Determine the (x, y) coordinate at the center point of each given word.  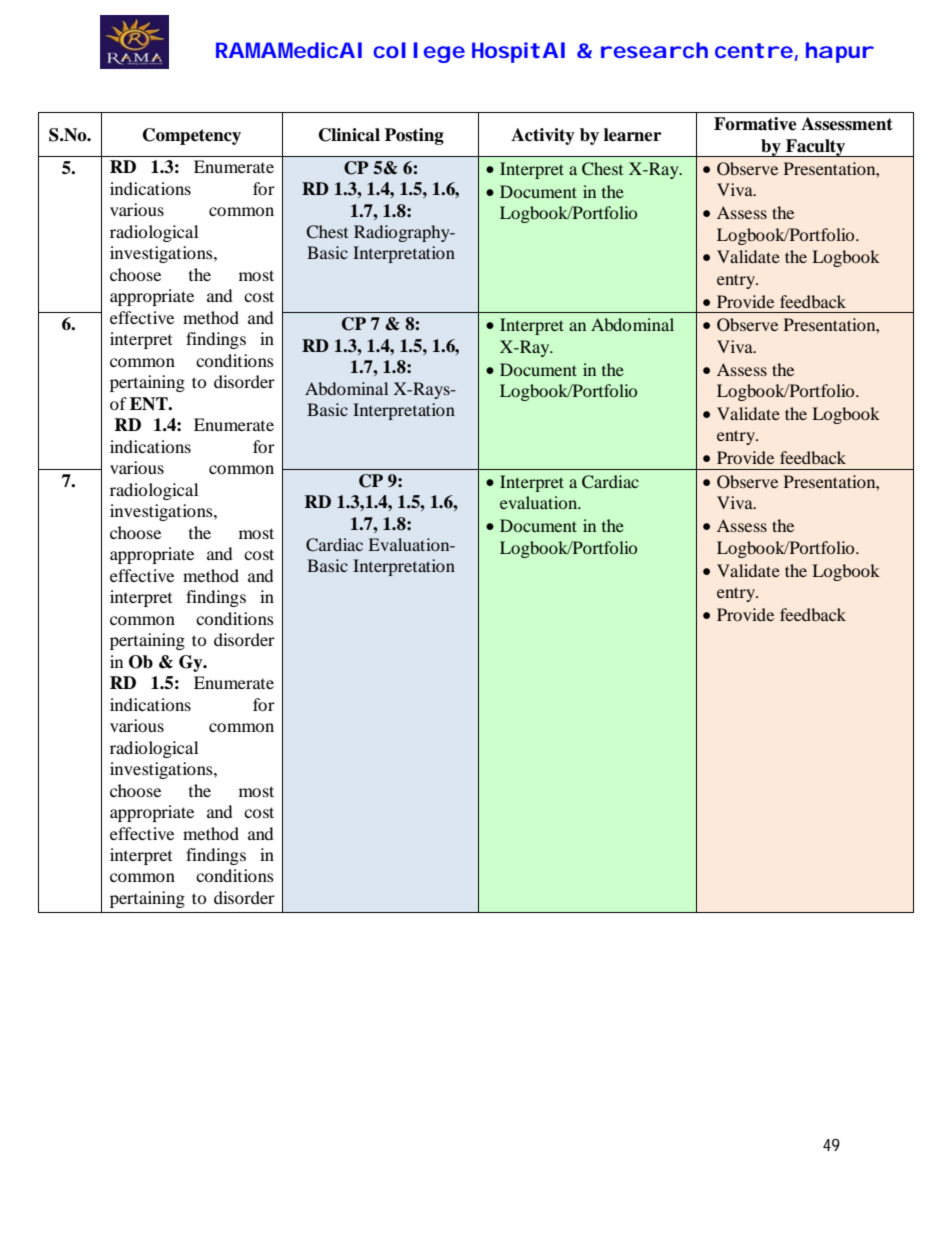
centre (754, 50)
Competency (192, 136)
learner (632, 135)
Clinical (349, 135)
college (419, 52)
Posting (414, 136)
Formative (755, 124)
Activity (543, 136)
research (654, 50)
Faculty (816, 148)
